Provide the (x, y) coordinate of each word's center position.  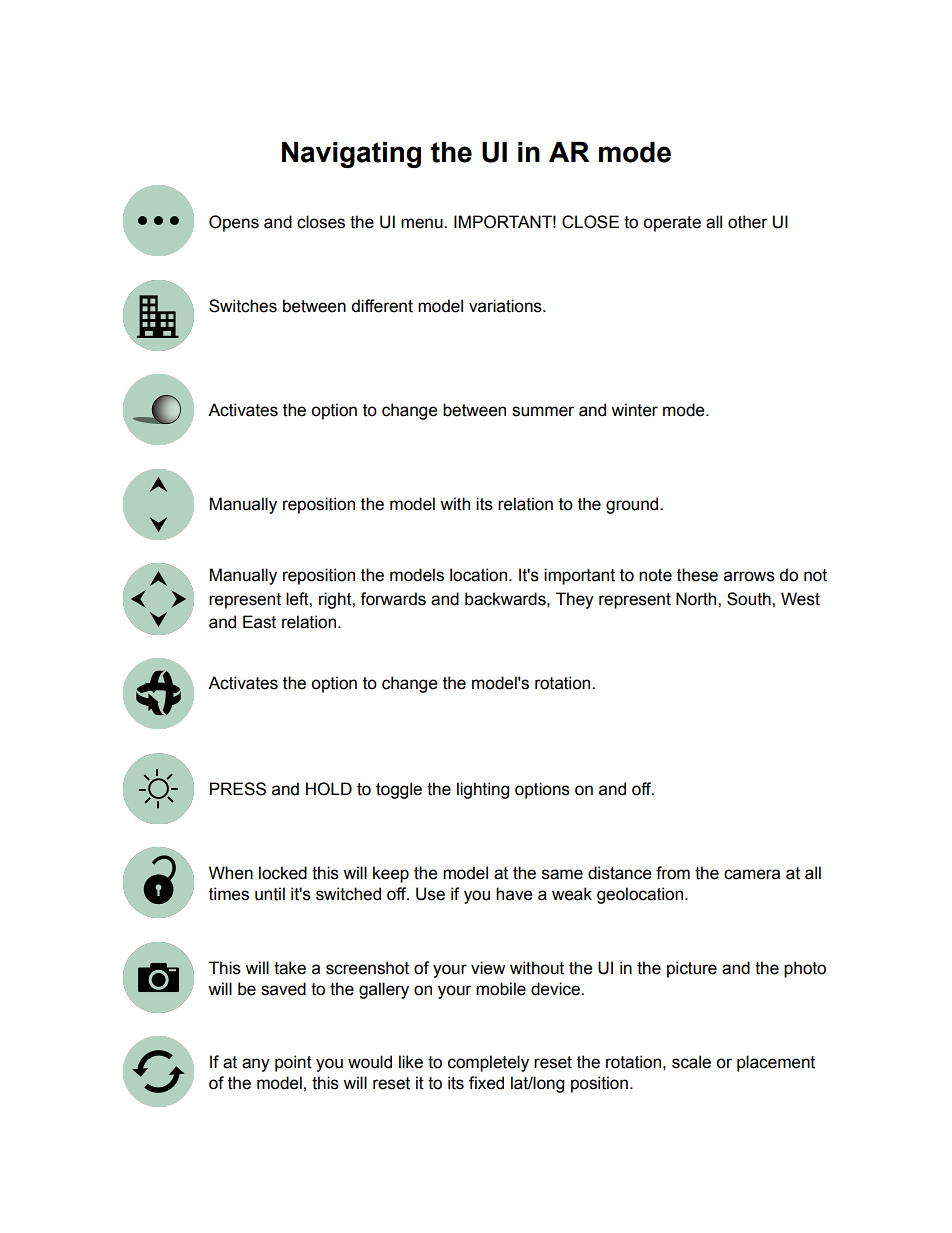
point (293, 1063)
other (748, 222)
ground (633, 505)
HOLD (329, 789)
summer (543, 411)
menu (423, 223)
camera (752, 874)
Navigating (351, 155)
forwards (393, 599)
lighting (483, 790)
